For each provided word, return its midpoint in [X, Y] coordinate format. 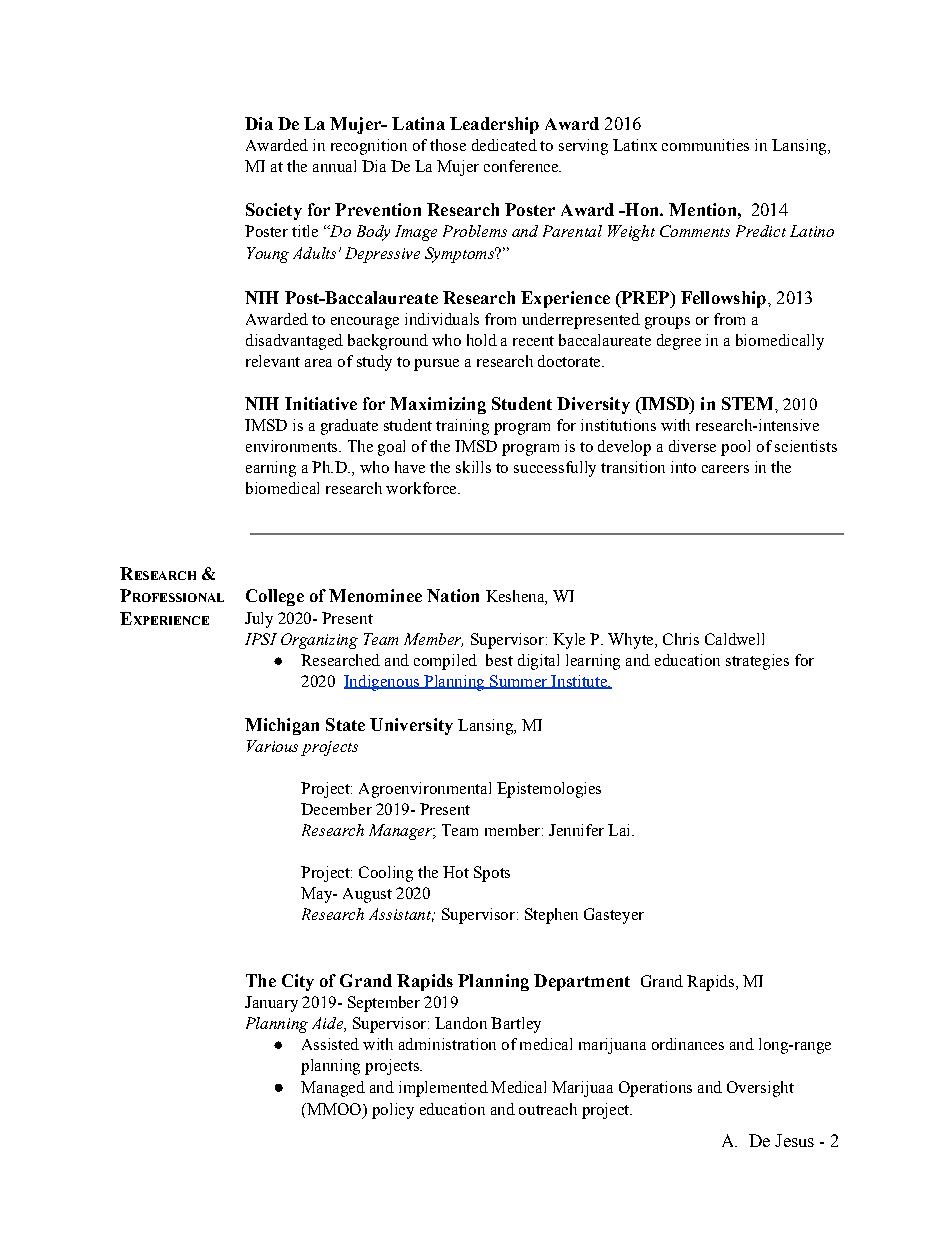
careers [725, 469]
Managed [333, 1089]
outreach [548, 1109]
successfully [555, 469]
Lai [620, 830]
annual [334, 166]
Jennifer [576, 830]
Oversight [760, 1089]
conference [522, 166]
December [336, 809]
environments [293, 446]
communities [705, 145]
